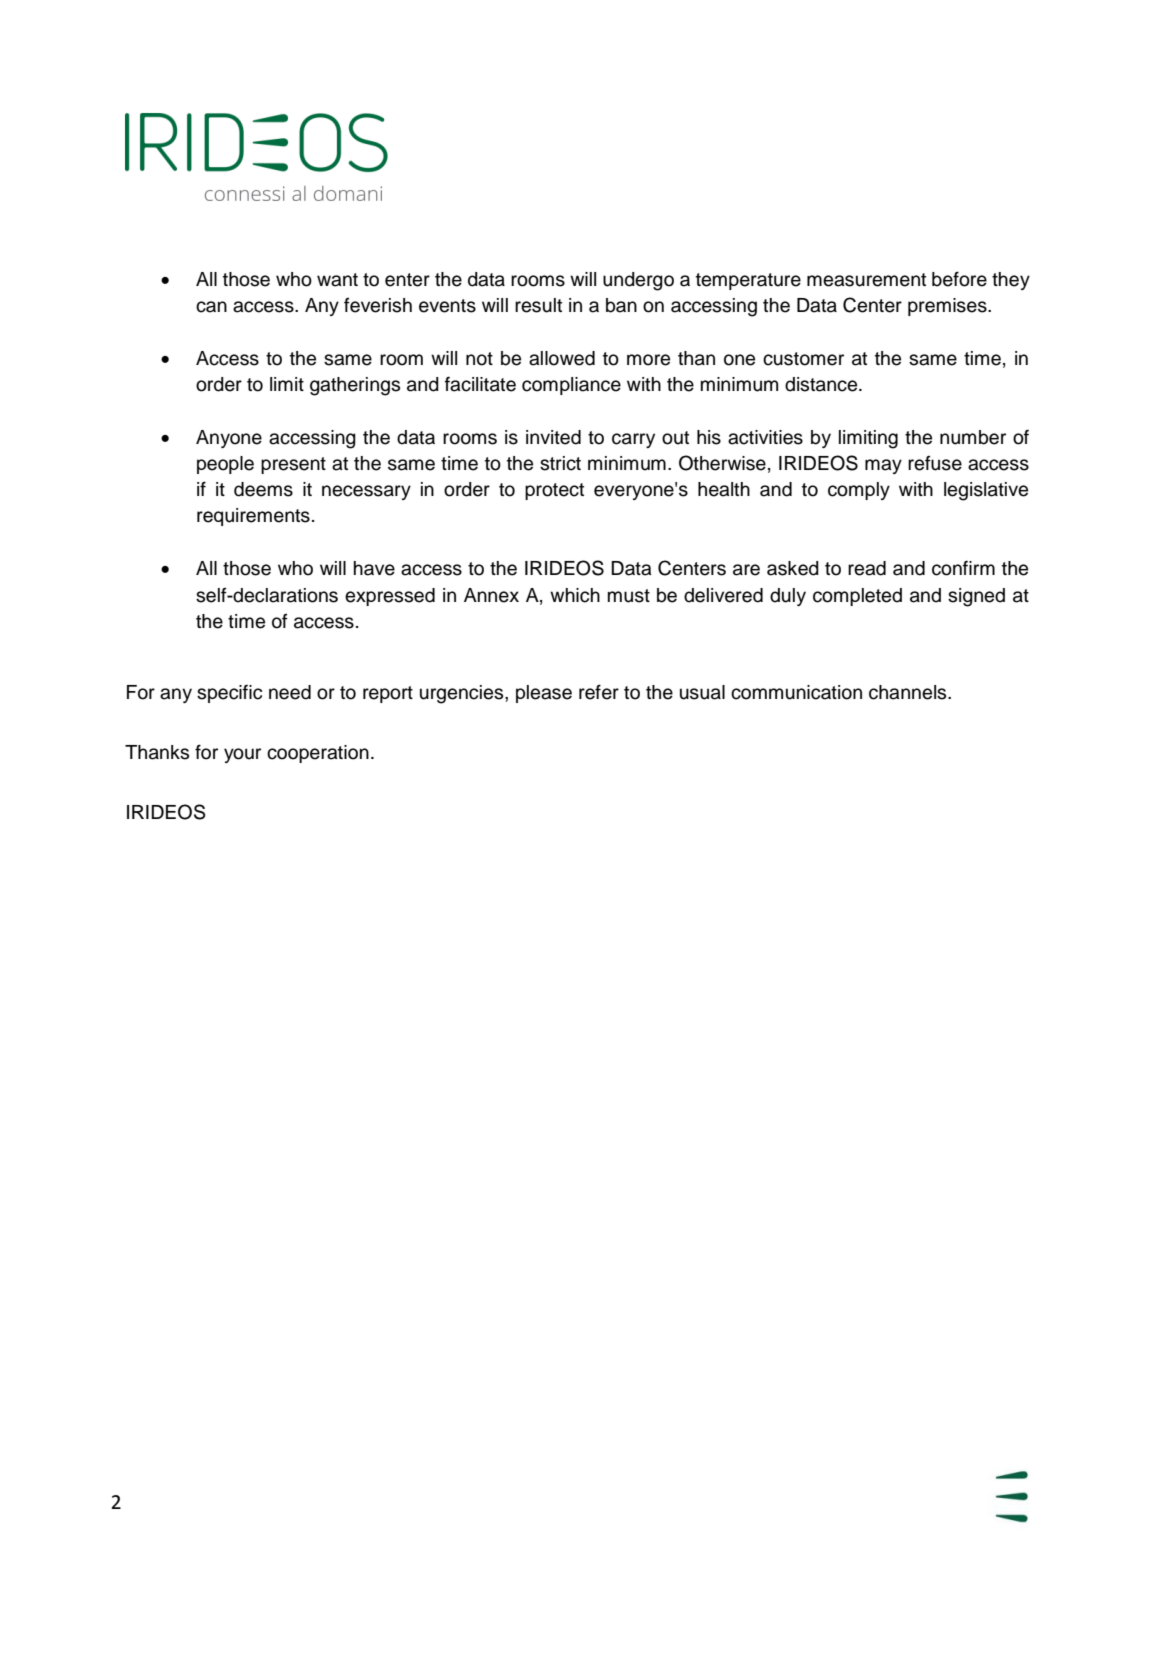 Image resolution: width=1169 pixels, height=1653 pixels. I want to click on gatherings, so click(355, 386).
